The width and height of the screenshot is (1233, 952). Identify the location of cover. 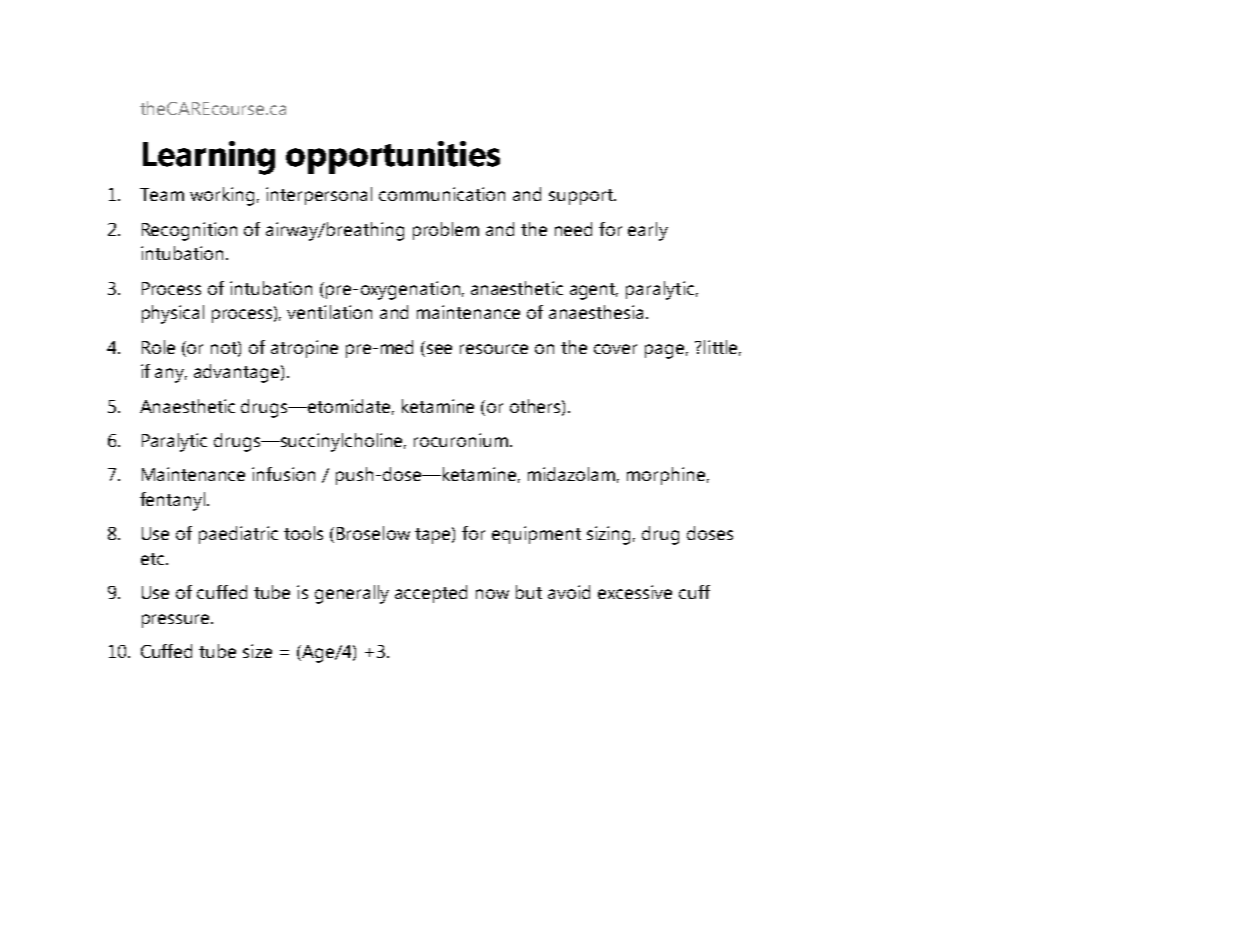
(615, 349).
